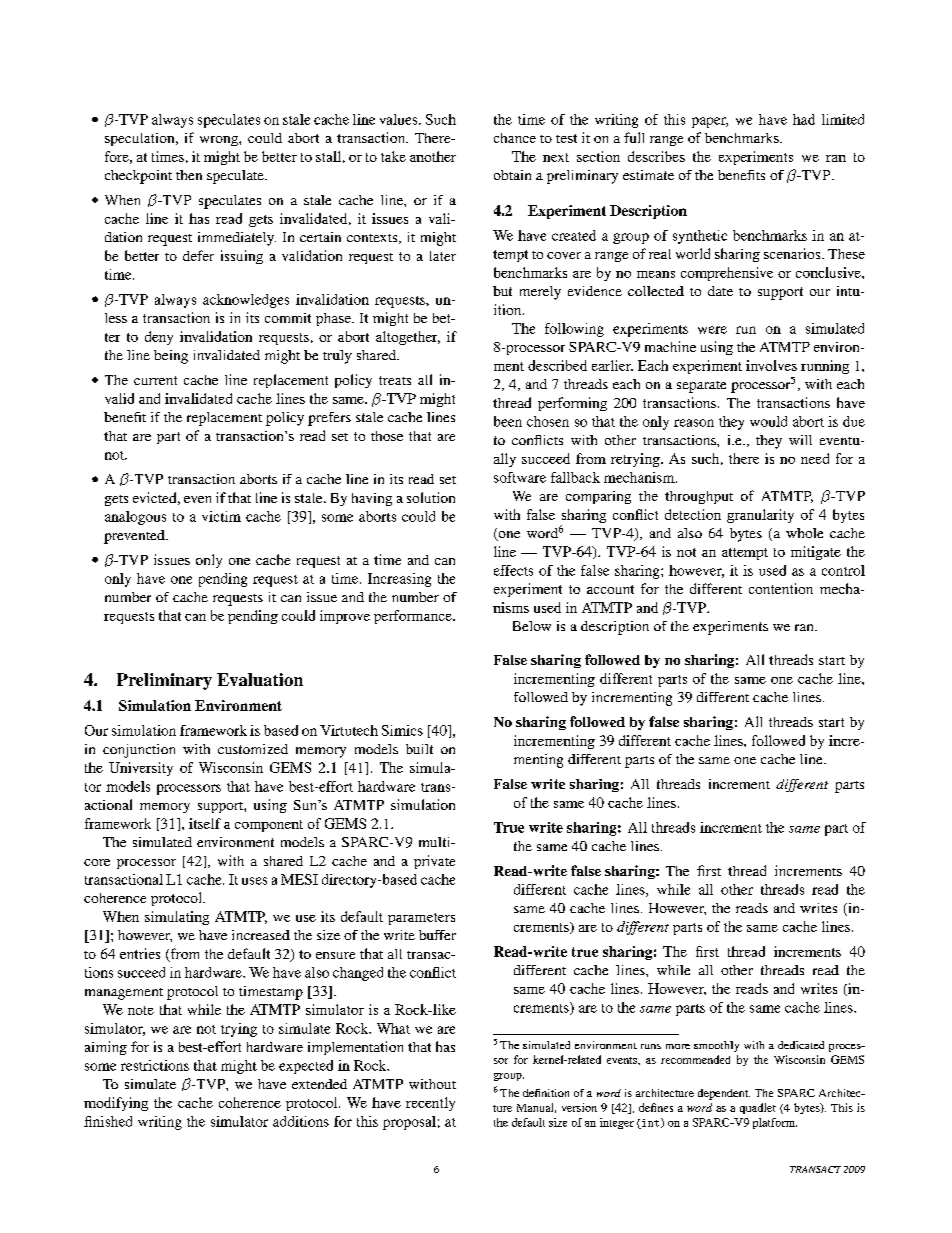  What do you see at coordinates (515, 138) in the screenshot?
I see `chance` at bounding box center [515, 138].
